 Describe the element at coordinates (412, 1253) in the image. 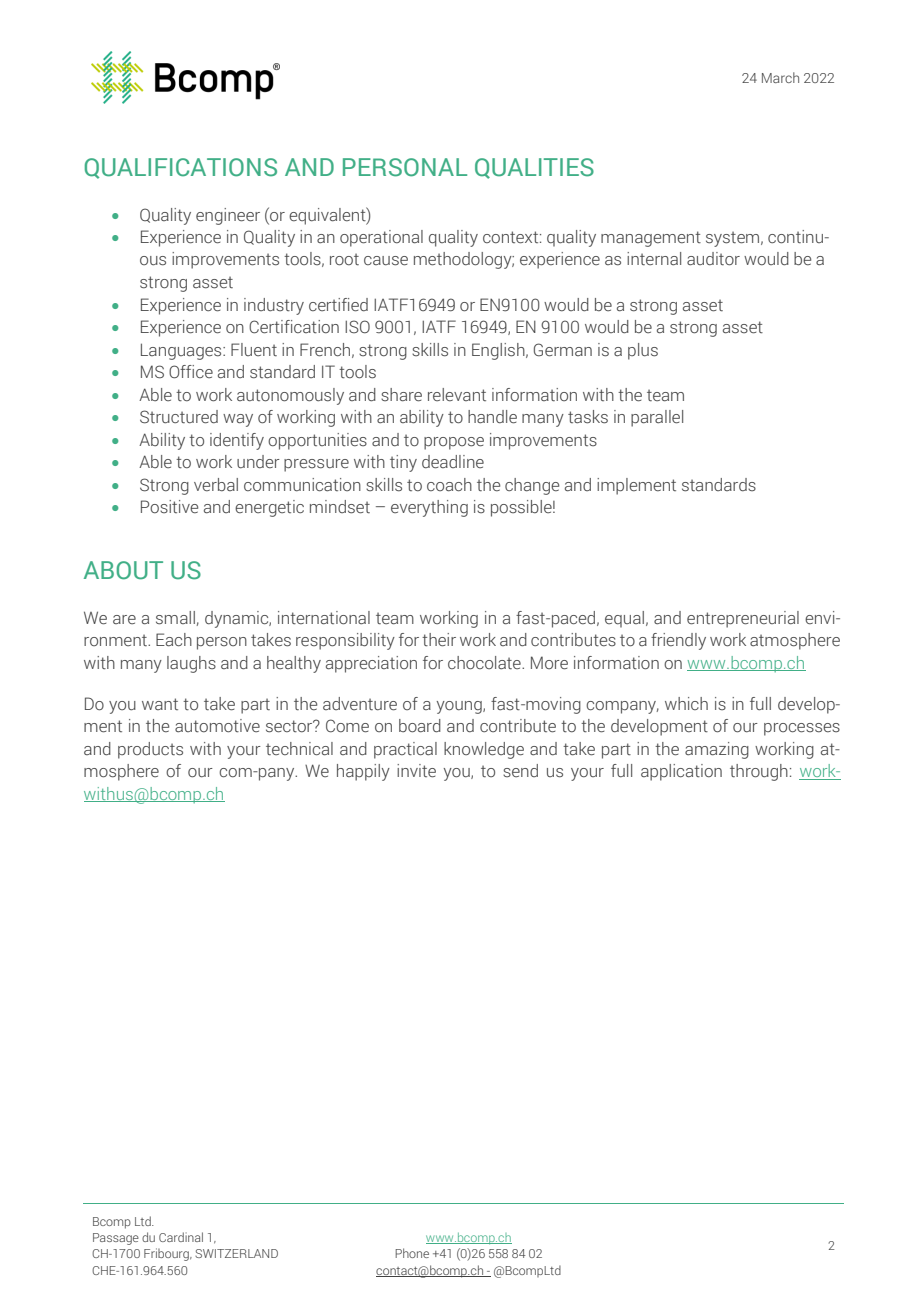

I see `Phone` at that location.
